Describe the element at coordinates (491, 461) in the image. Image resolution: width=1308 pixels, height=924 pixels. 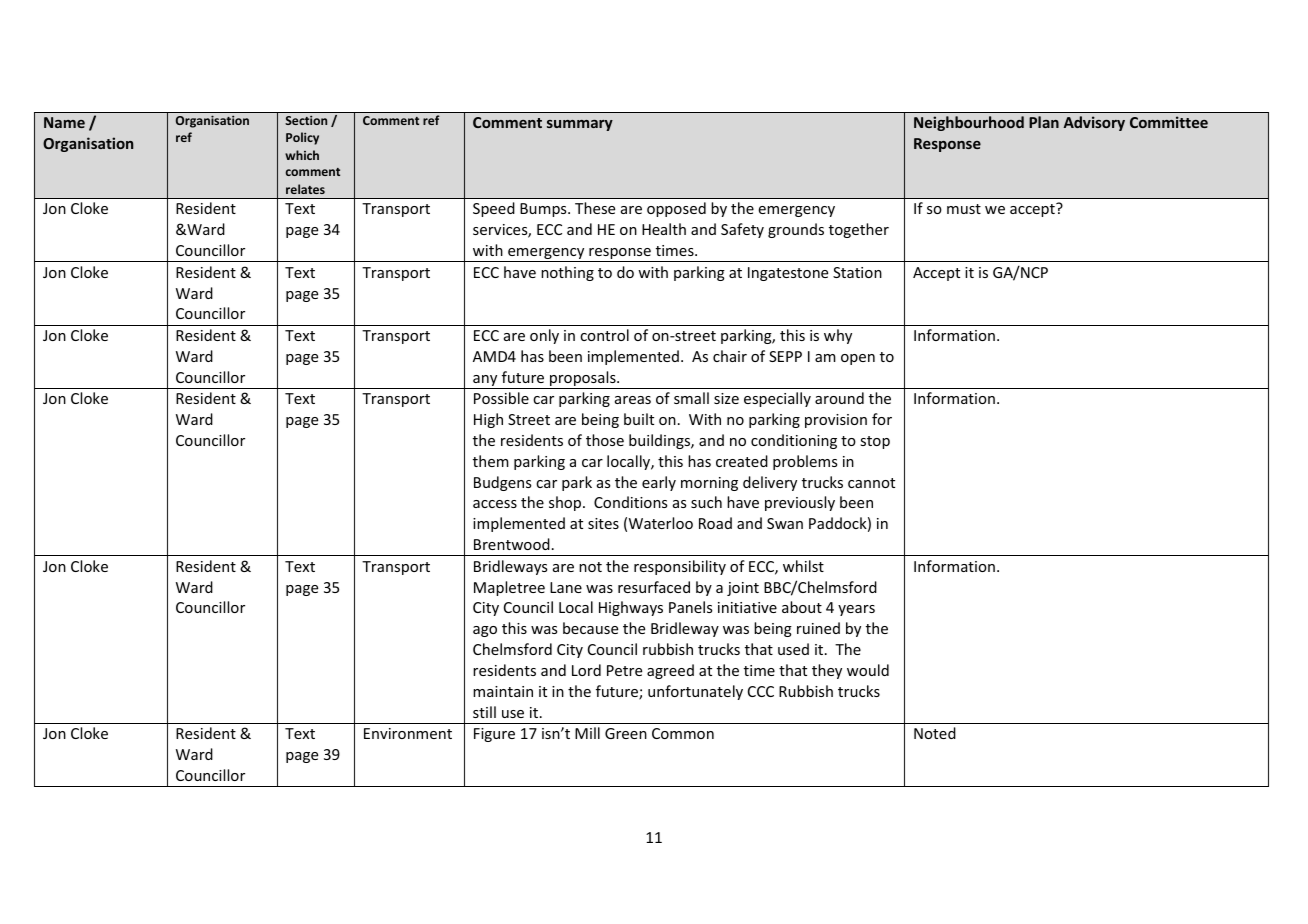
I see `them` at that location.
